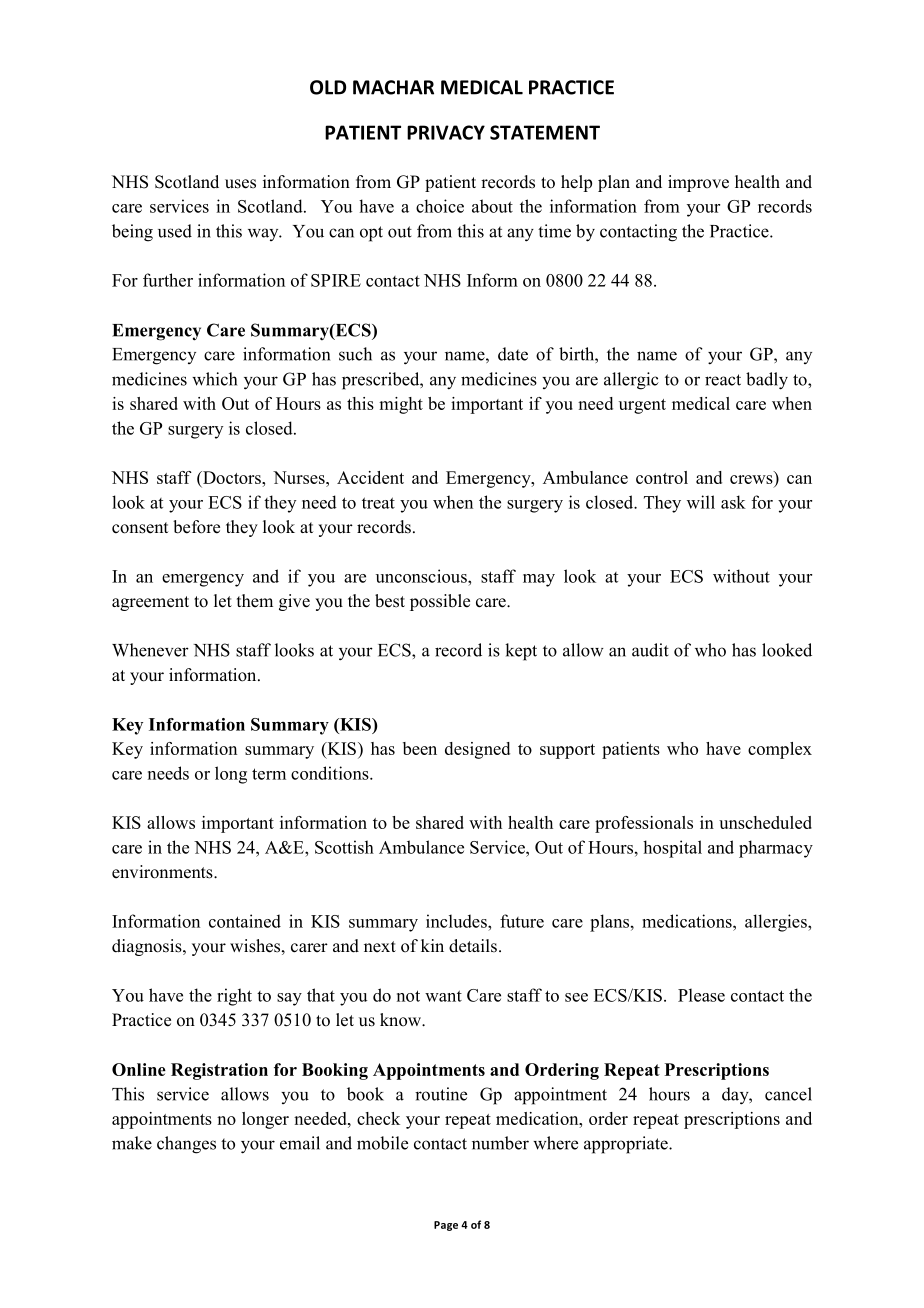 The height and width of the page is (1308, 924). What do you see at coordinates (214, 379) in the page?
I see `which` at bounding box center [214, 379].
